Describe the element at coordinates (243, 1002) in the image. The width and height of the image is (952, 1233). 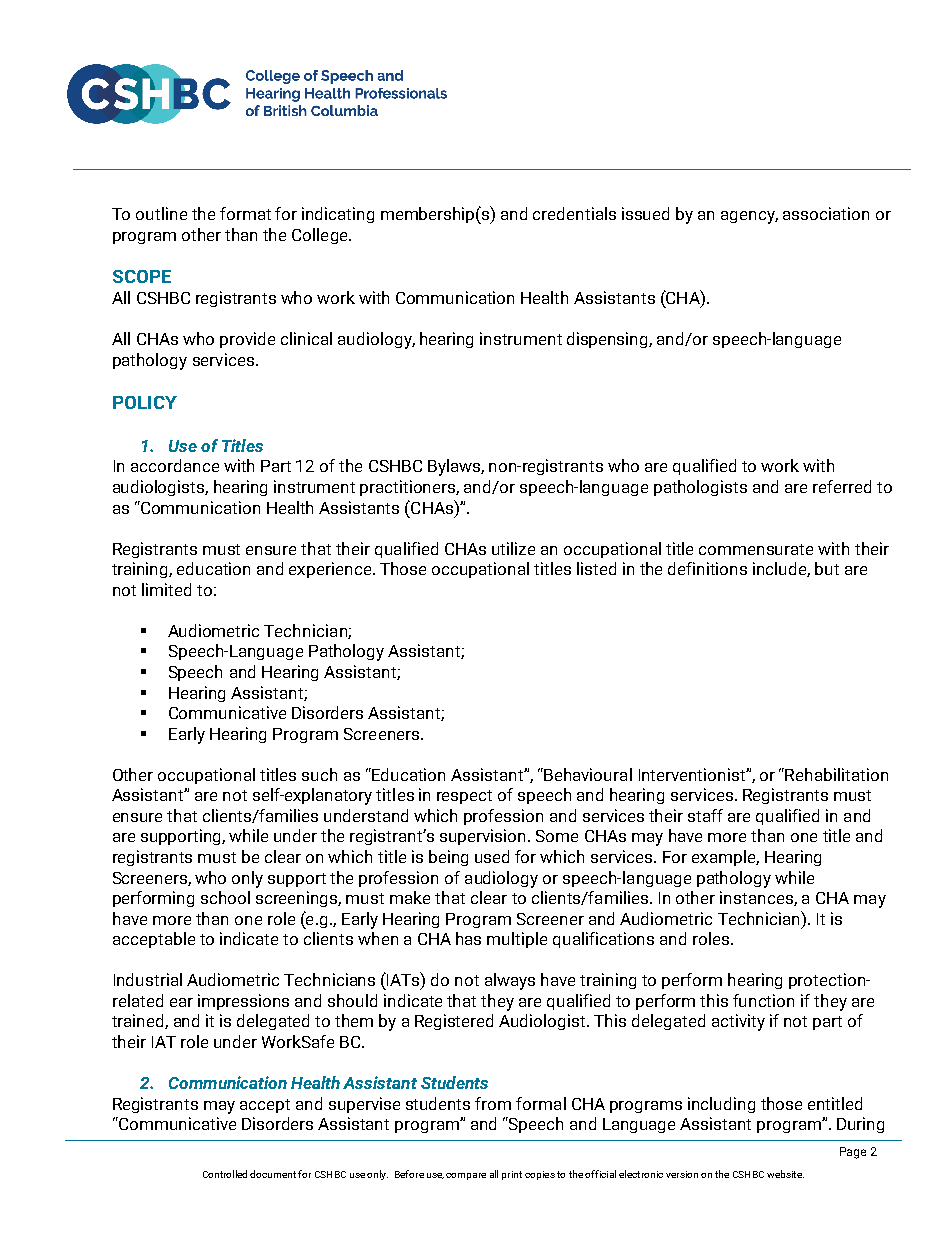
I see `impressions` at that location.
